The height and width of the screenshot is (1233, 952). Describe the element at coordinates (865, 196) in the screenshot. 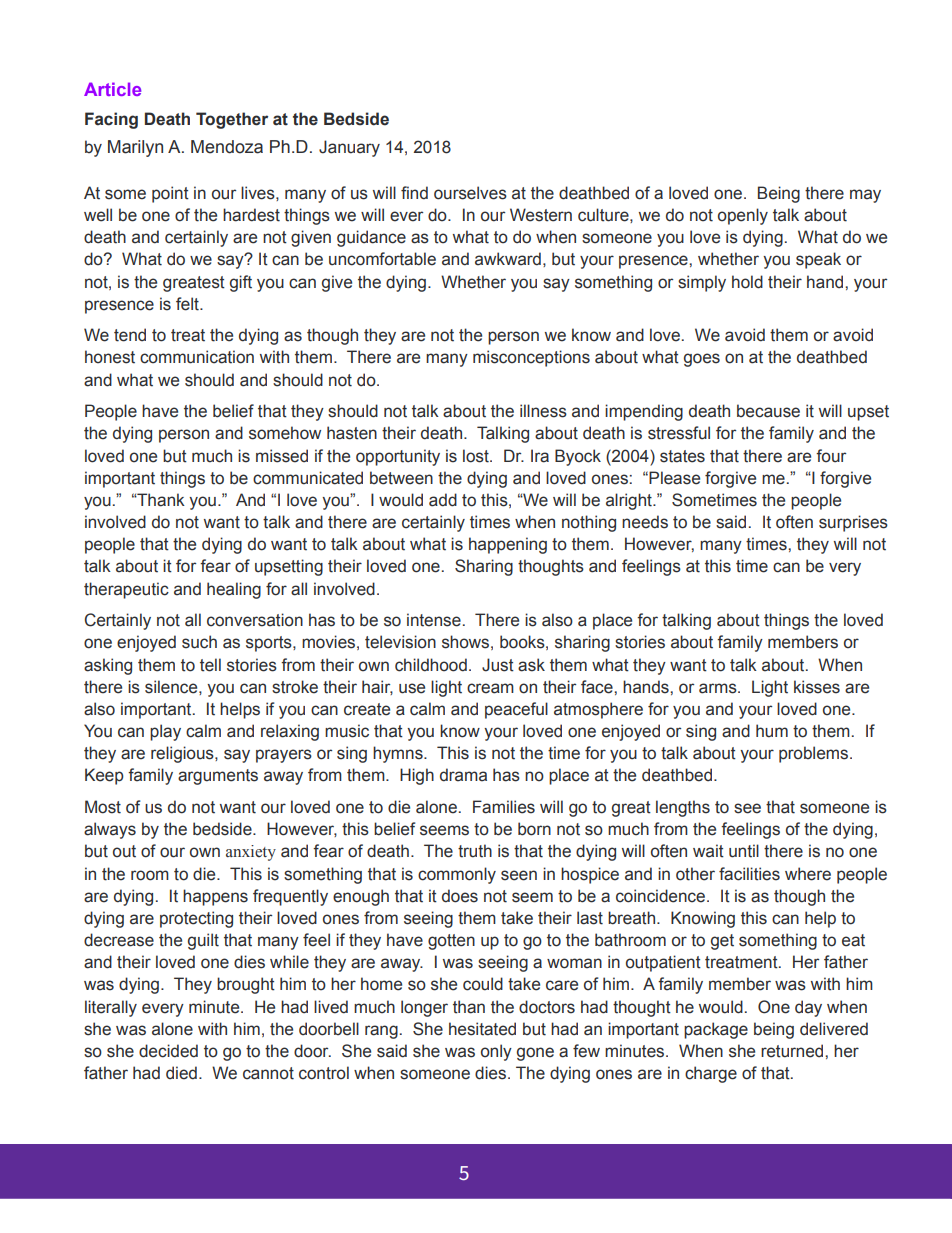

I see `may` at that location.
